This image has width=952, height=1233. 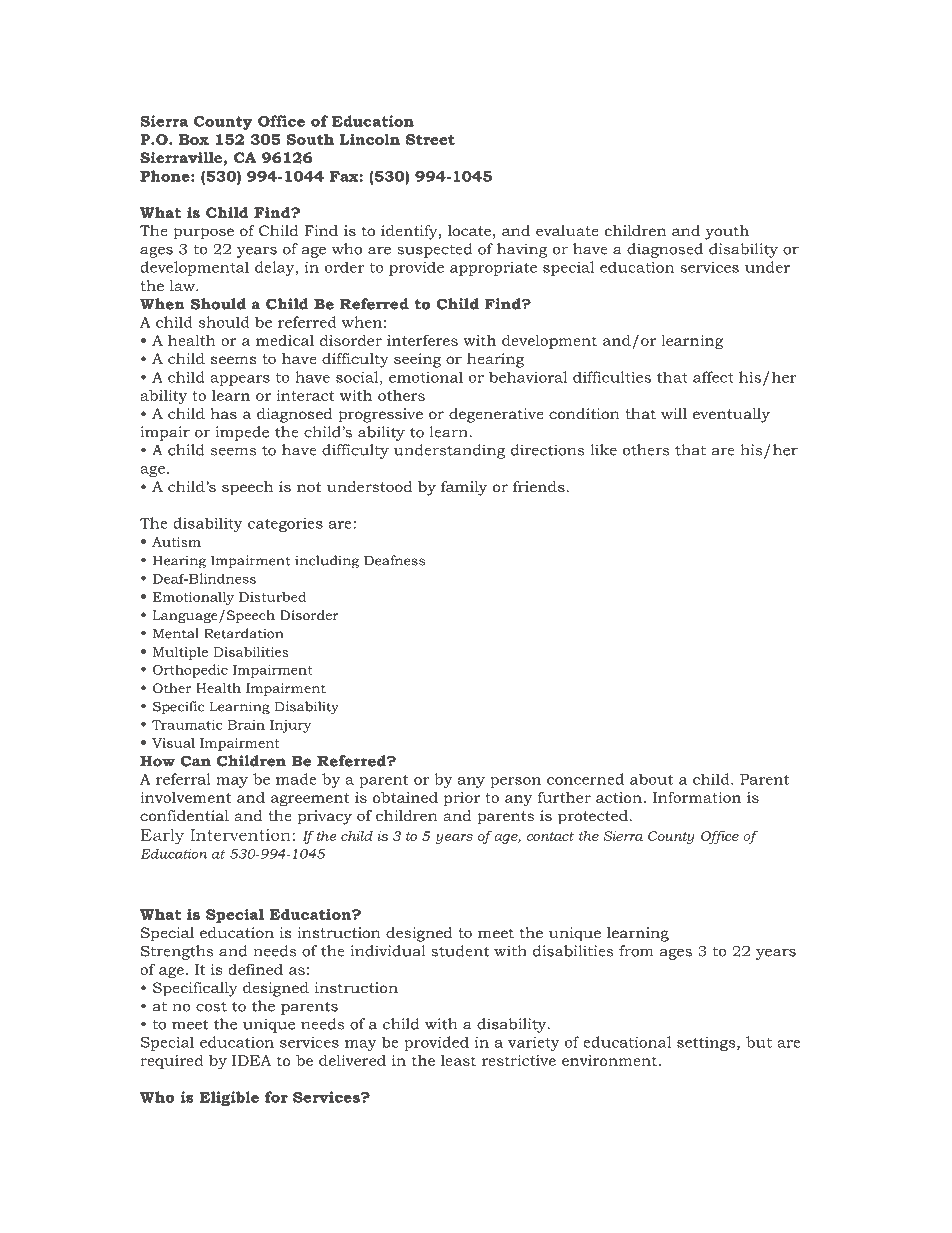 What do you see at coordinates (243, 633) in the image?
I see `Retardation` at bounding box center [243, 633].
